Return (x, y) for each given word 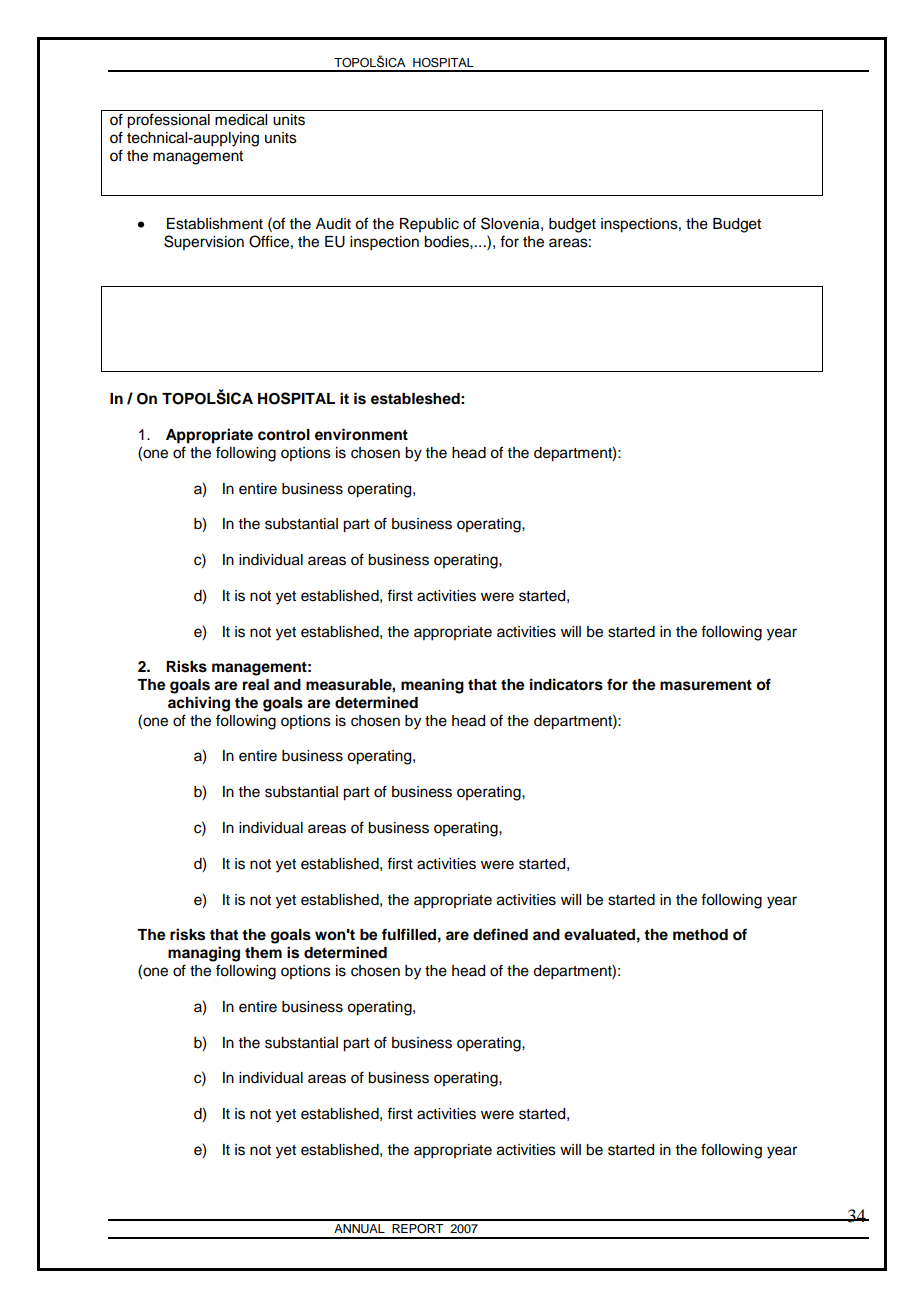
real (256, 685)
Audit (333, 224)
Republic (429, 225)
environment (361, 434)
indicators (566, 684)
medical (241, 120)
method (700, 935)
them (263, 953)
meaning (432, 686)
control (284, 435)
